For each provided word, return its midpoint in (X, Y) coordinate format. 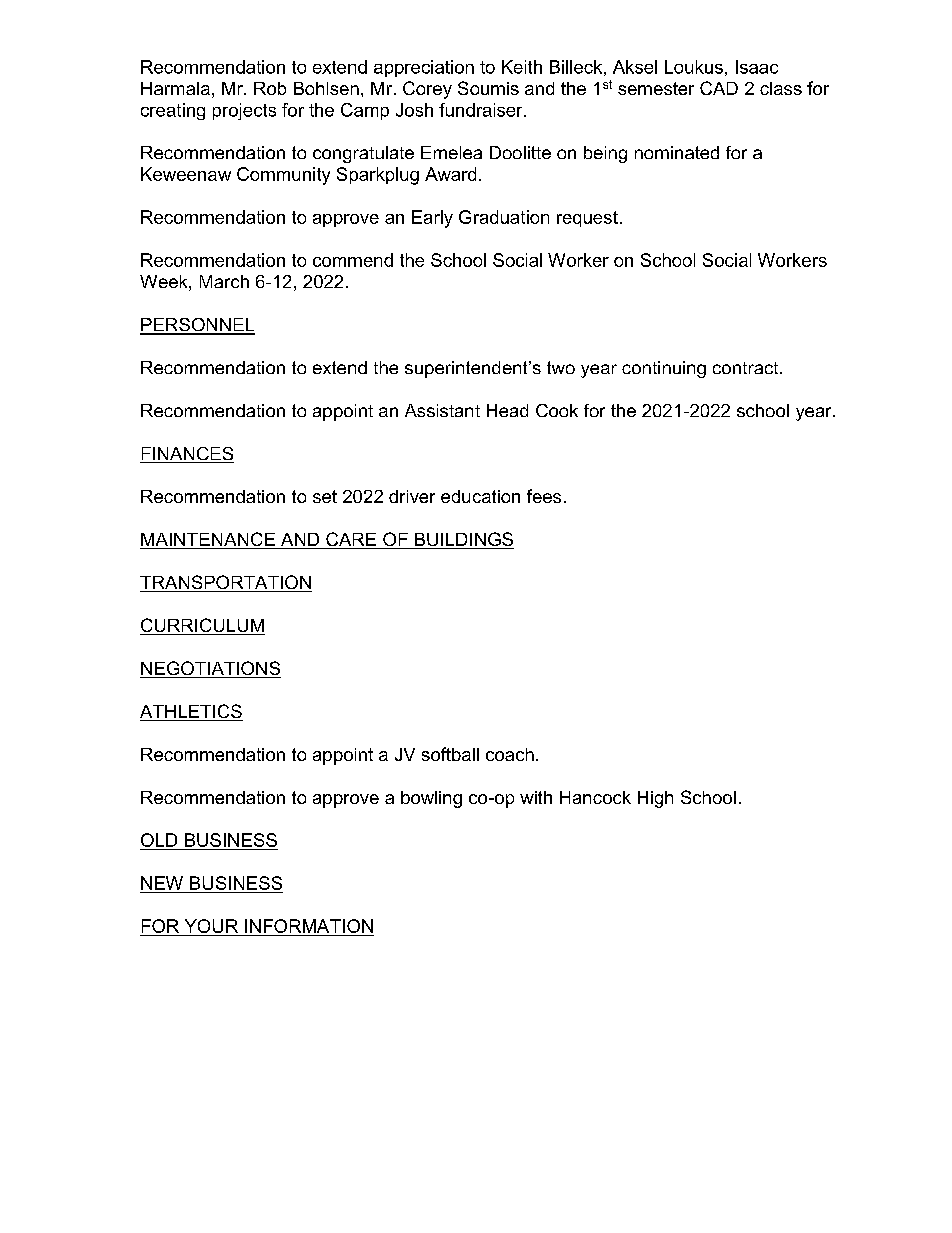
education (480, 496)
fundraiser (482, 110)
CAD (719, 88)
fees (544, 496)
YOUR (211, 926)
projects (244, 111)
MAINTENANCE (208, 540)
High (655, 799)
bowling (431, 799)
